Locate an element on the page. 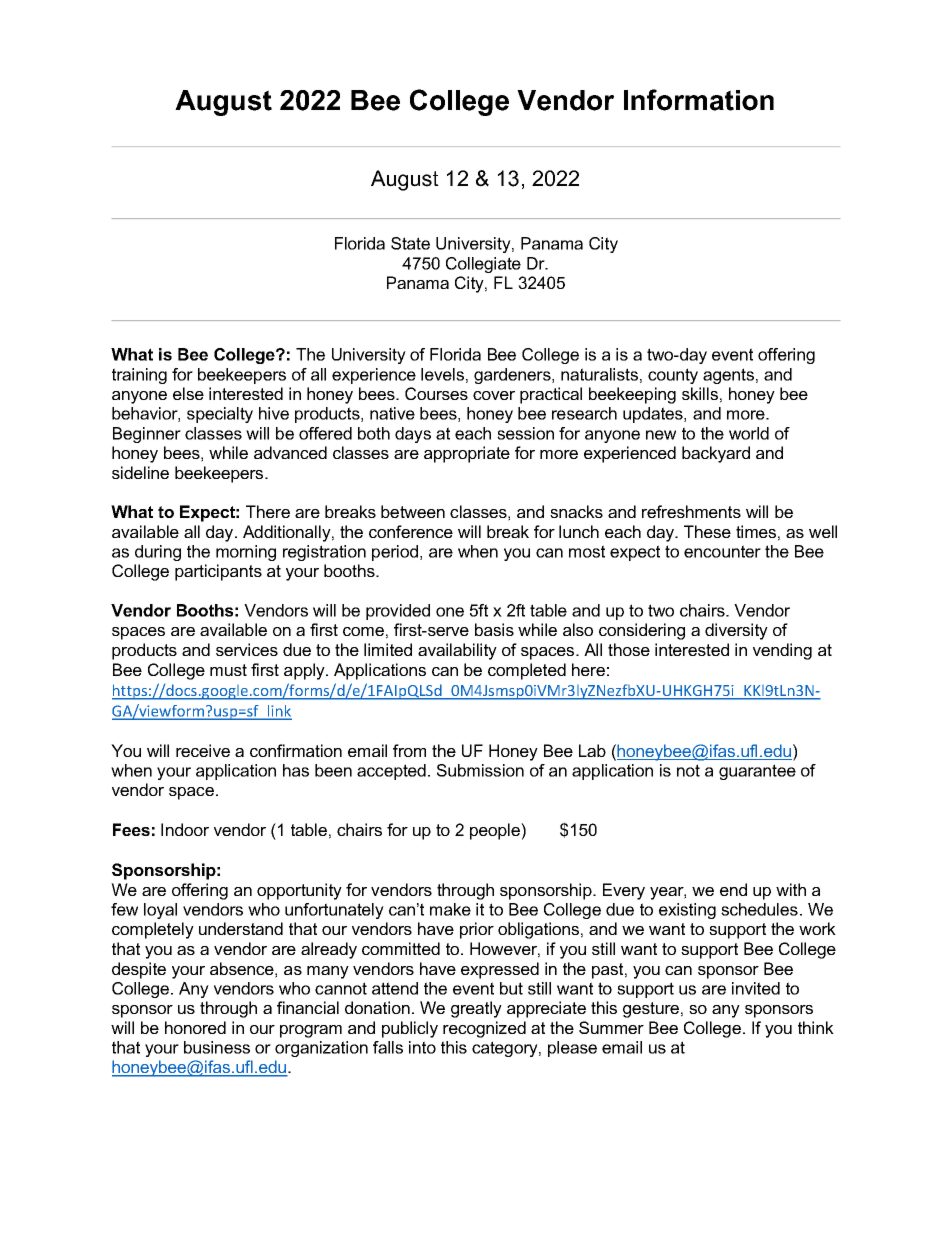  levels is located at coordinates (442, 374).
